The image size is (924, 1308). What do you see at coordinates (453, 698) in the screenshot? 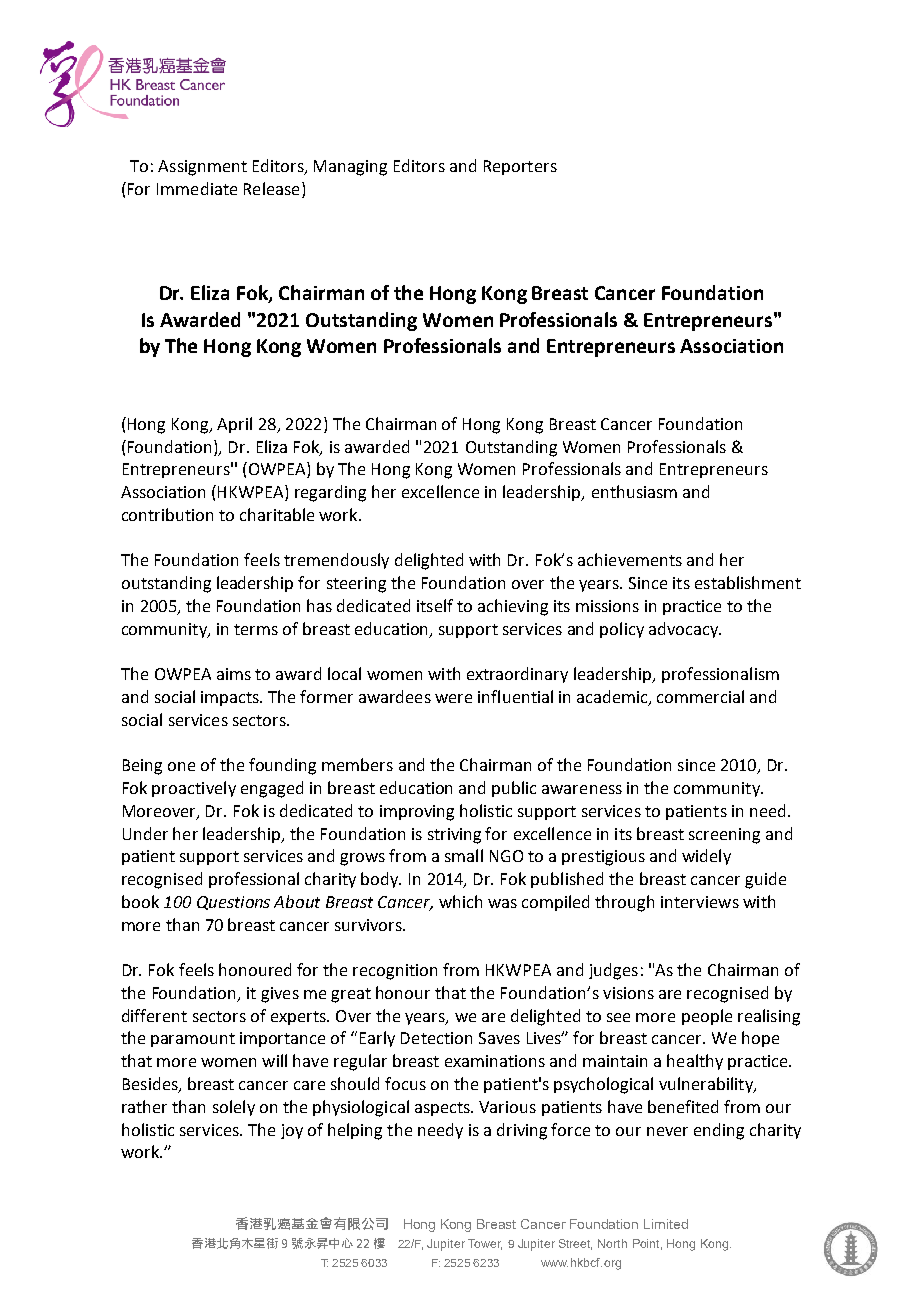
I see `were` at bounding box center [453, 698].
